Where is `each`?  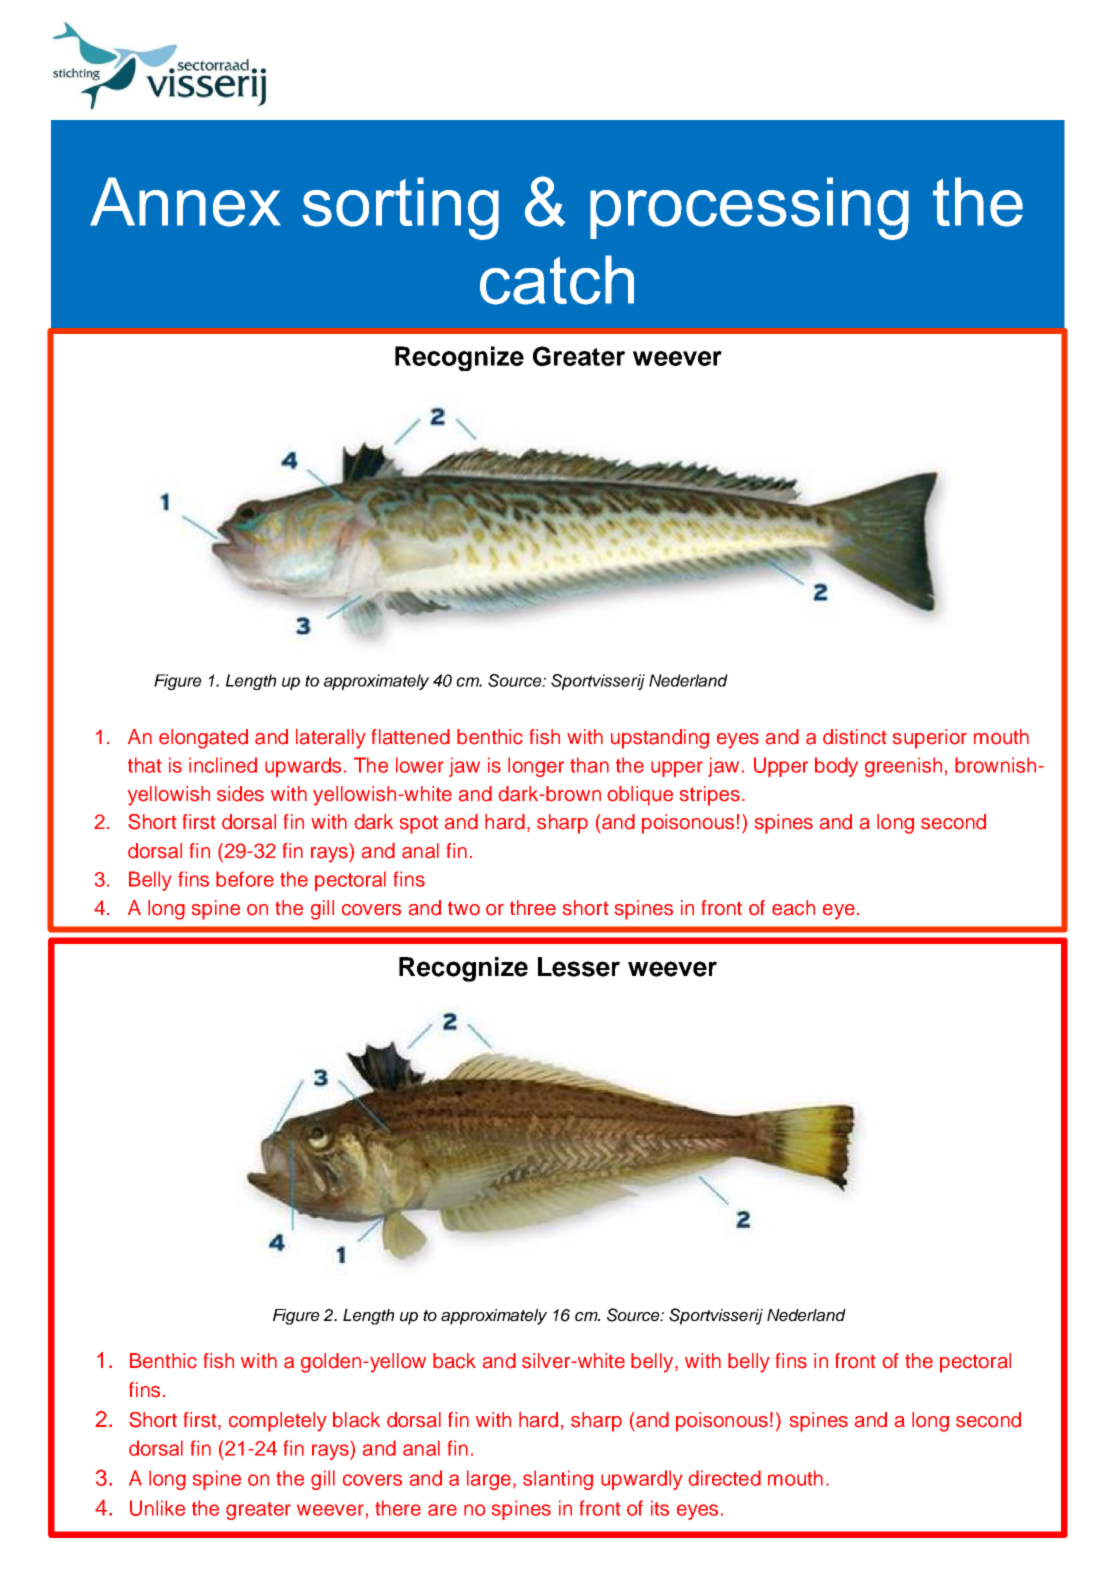
each is located at coordinates (793, 908).
